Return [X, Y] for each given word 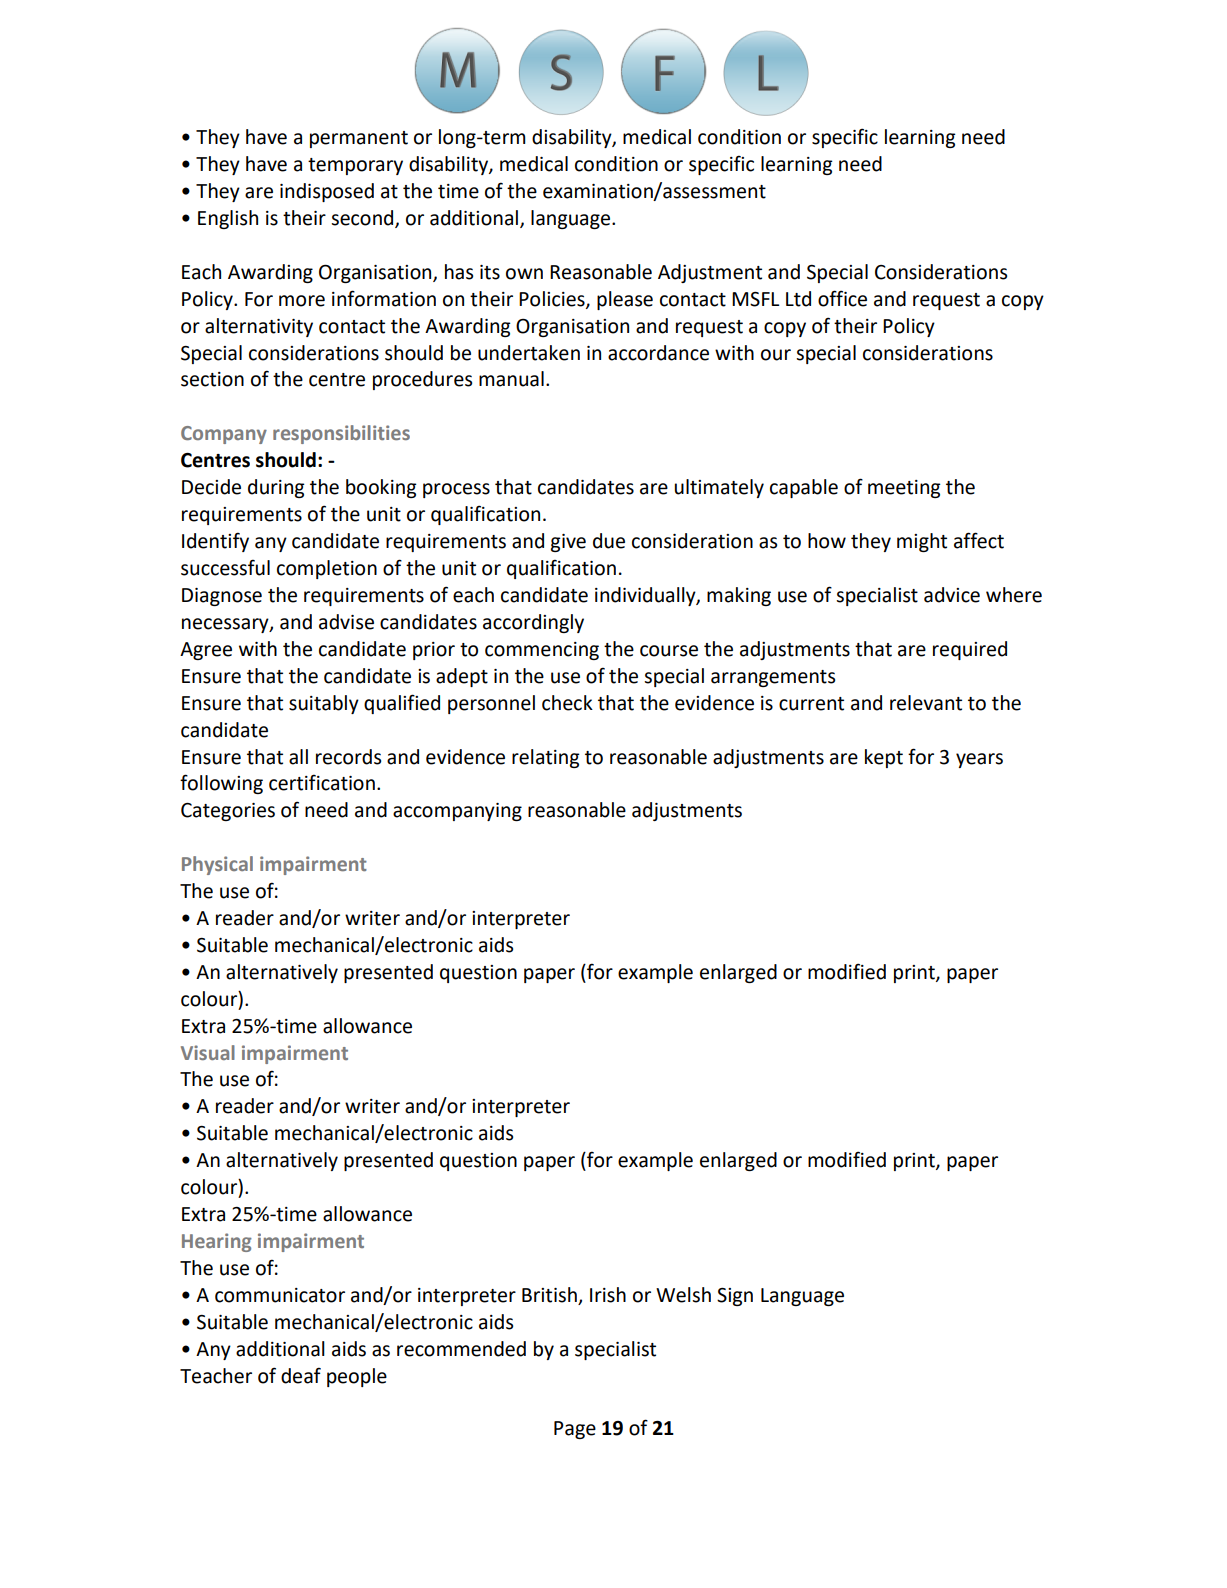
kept [884, 758]
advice [952, 595]
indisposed [327, 192]
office [842, 298]
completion [327, 569]
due [609, 541]
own [524, 274]
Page [575, 1430]
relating [546, 758]
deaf [301, 1375]
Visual [208, 1052]
